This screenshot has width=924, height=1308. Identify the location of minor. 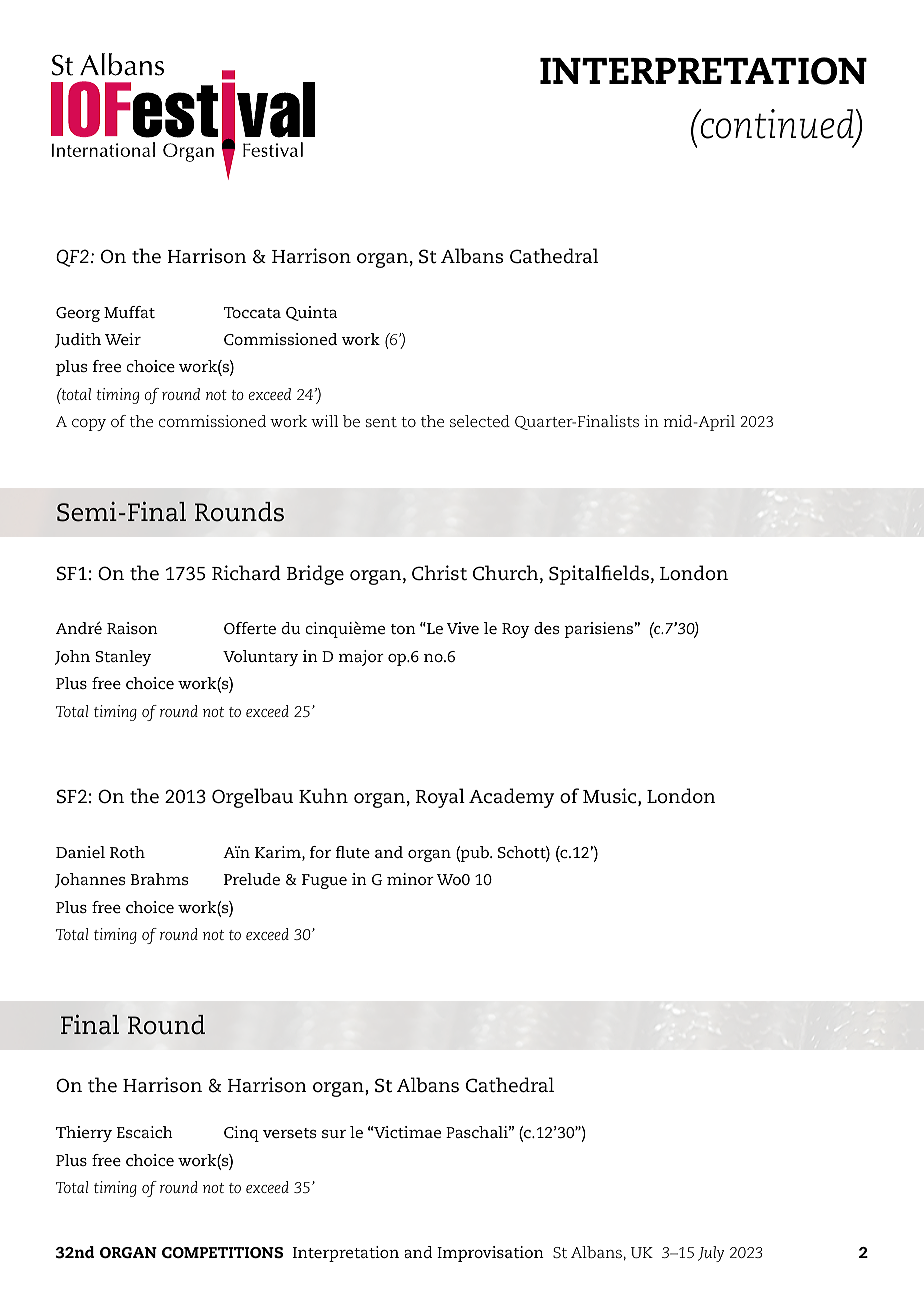
(410, 879).
